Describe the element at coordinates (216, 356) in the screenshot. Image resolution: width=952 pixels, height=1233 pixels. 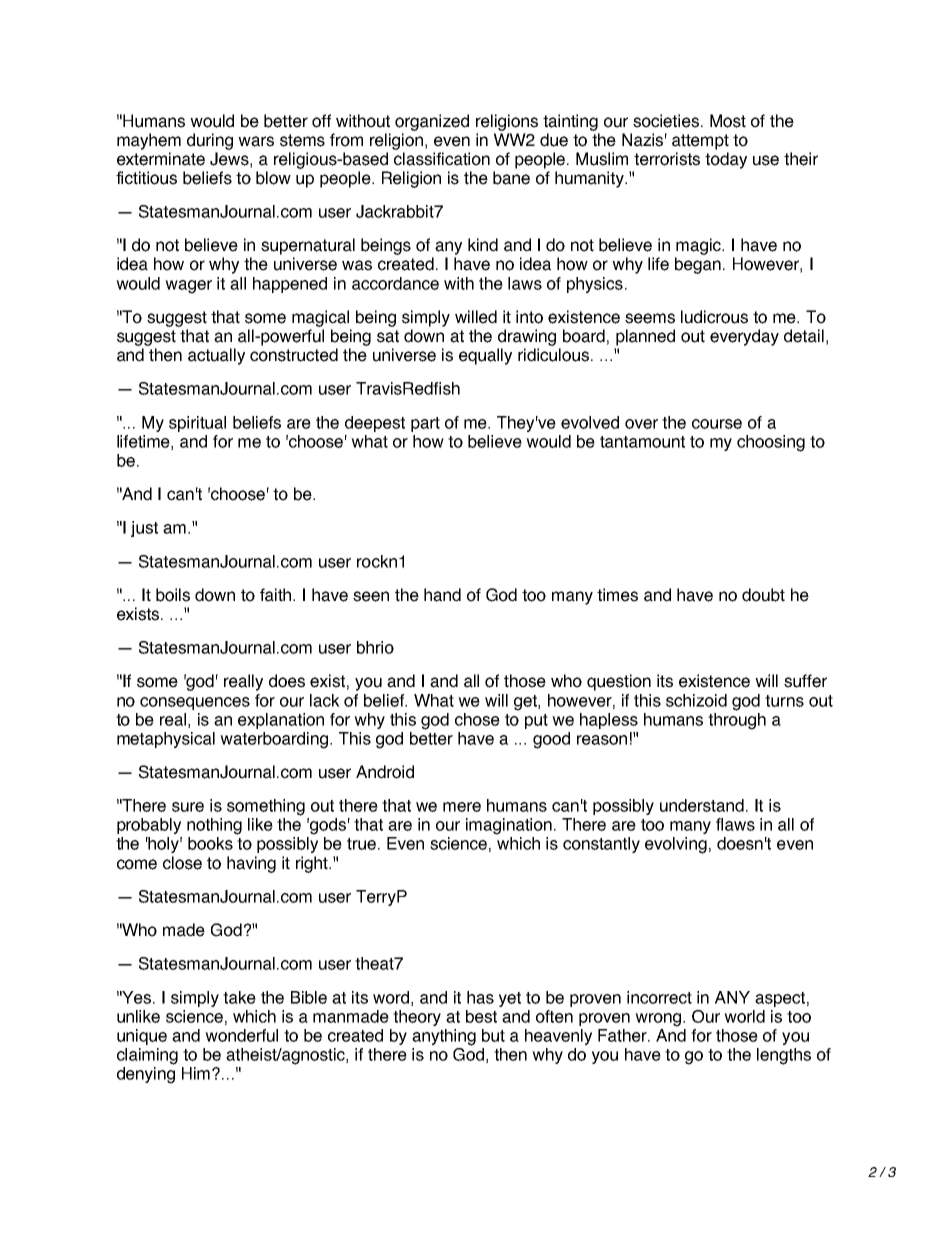
I see `actually` at that location.
